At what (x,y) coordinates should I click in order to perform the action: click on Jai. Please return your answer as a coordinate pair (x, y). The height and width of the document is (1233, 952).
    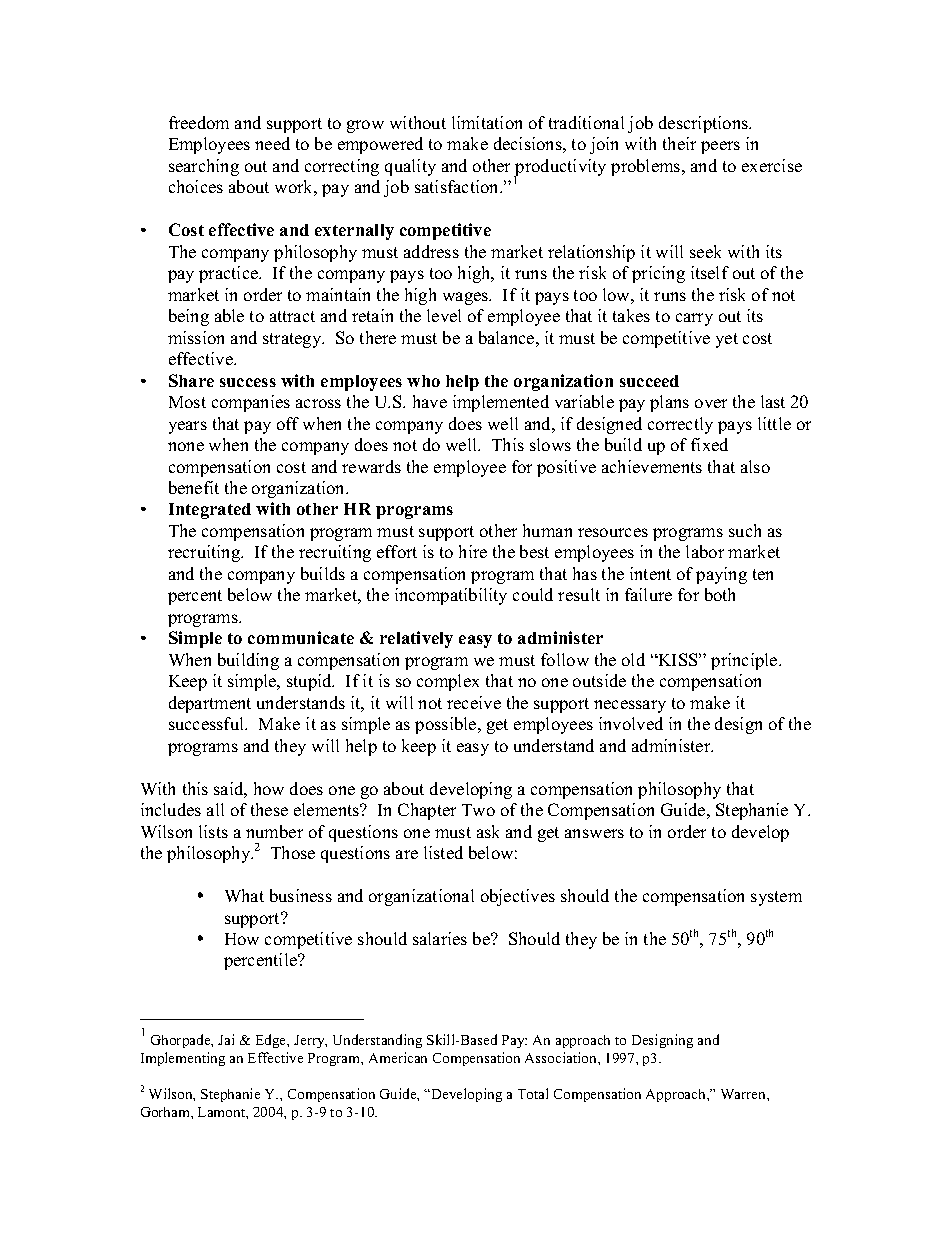
    Looking at the image, I should click on (226, 1039).
